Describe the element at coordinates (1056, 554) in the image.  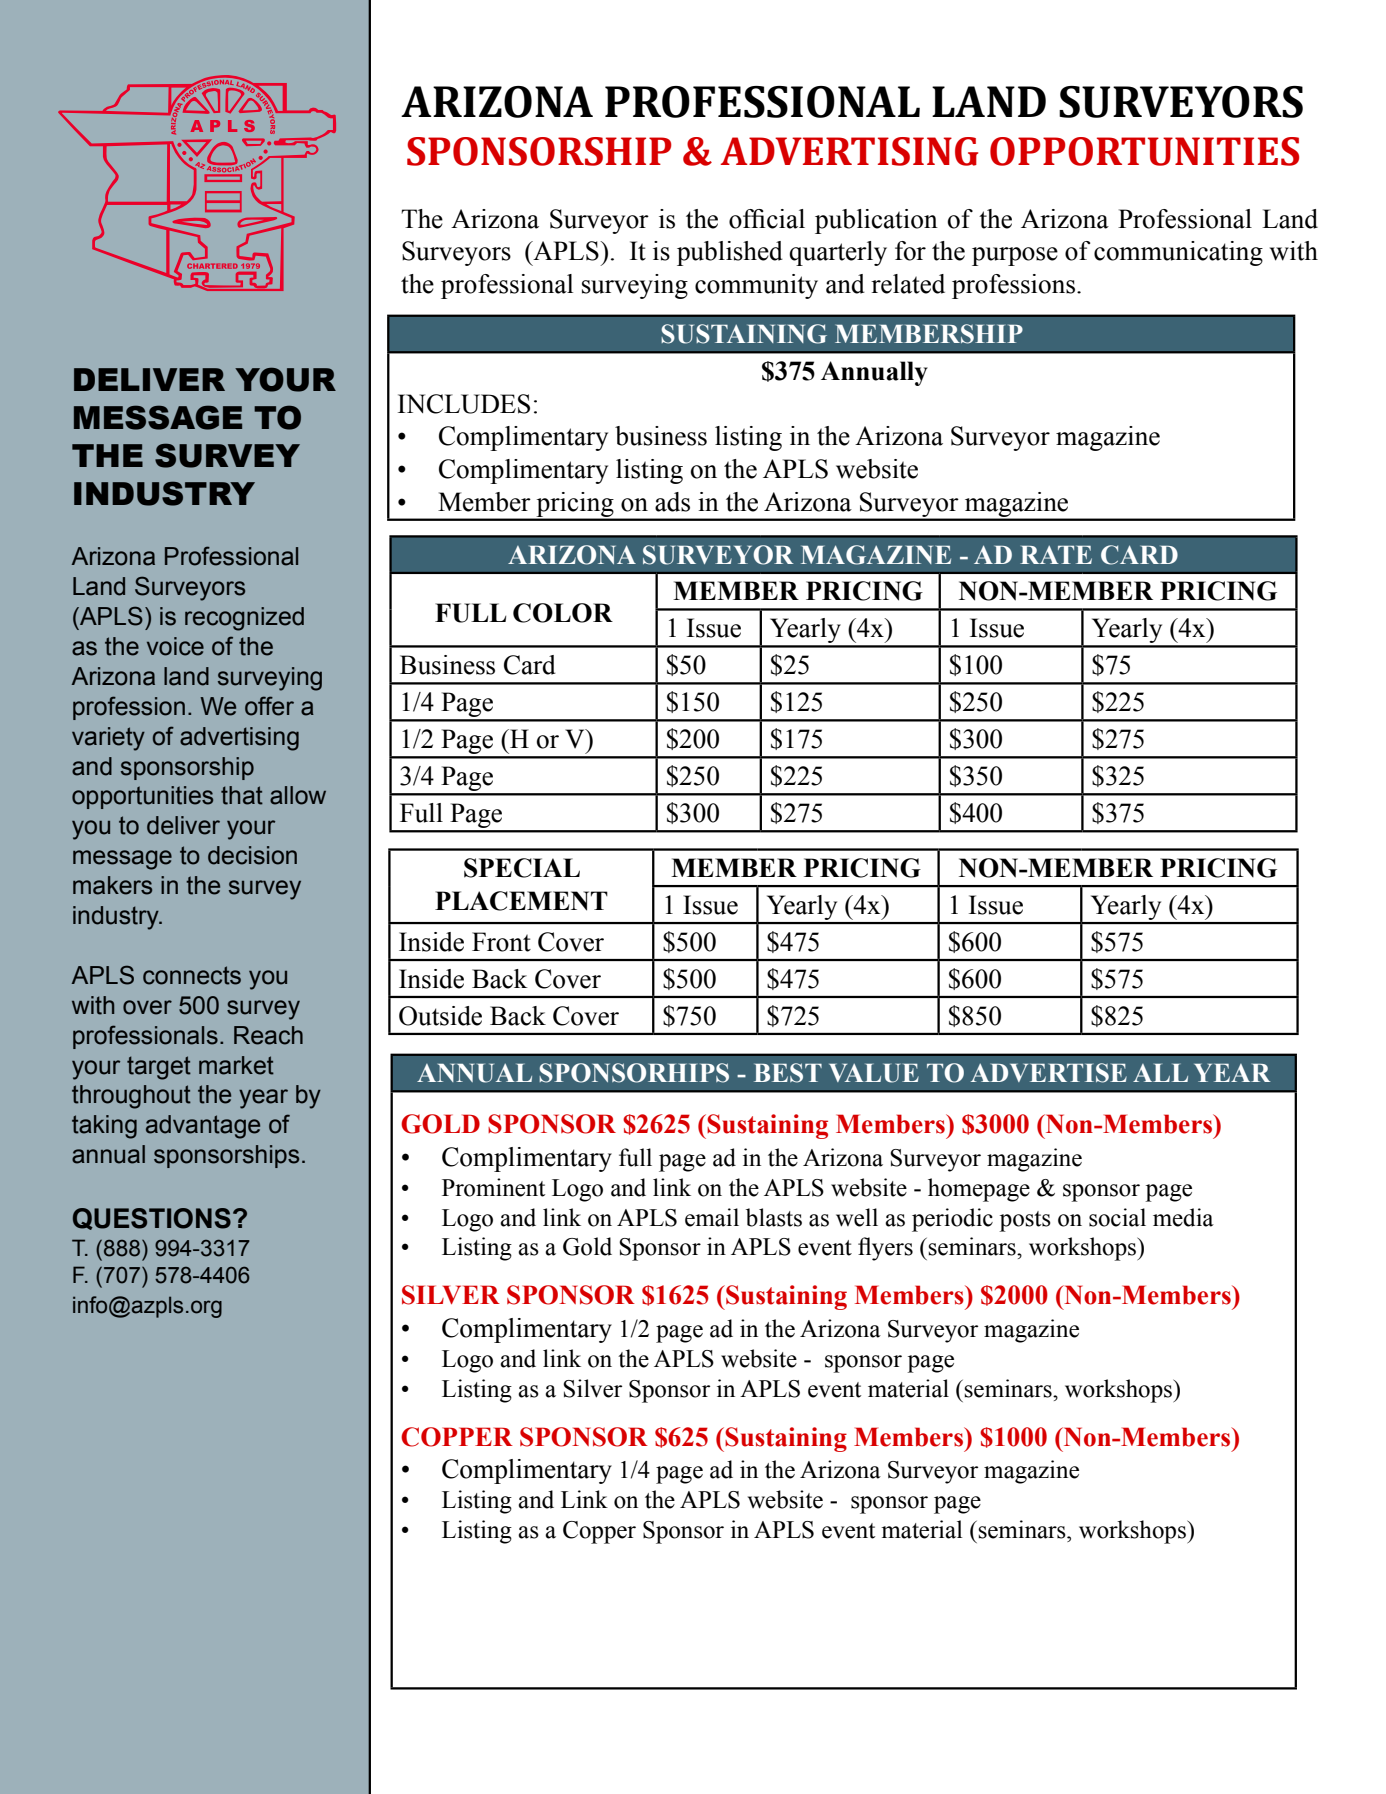
I see `RATE` at that location.
